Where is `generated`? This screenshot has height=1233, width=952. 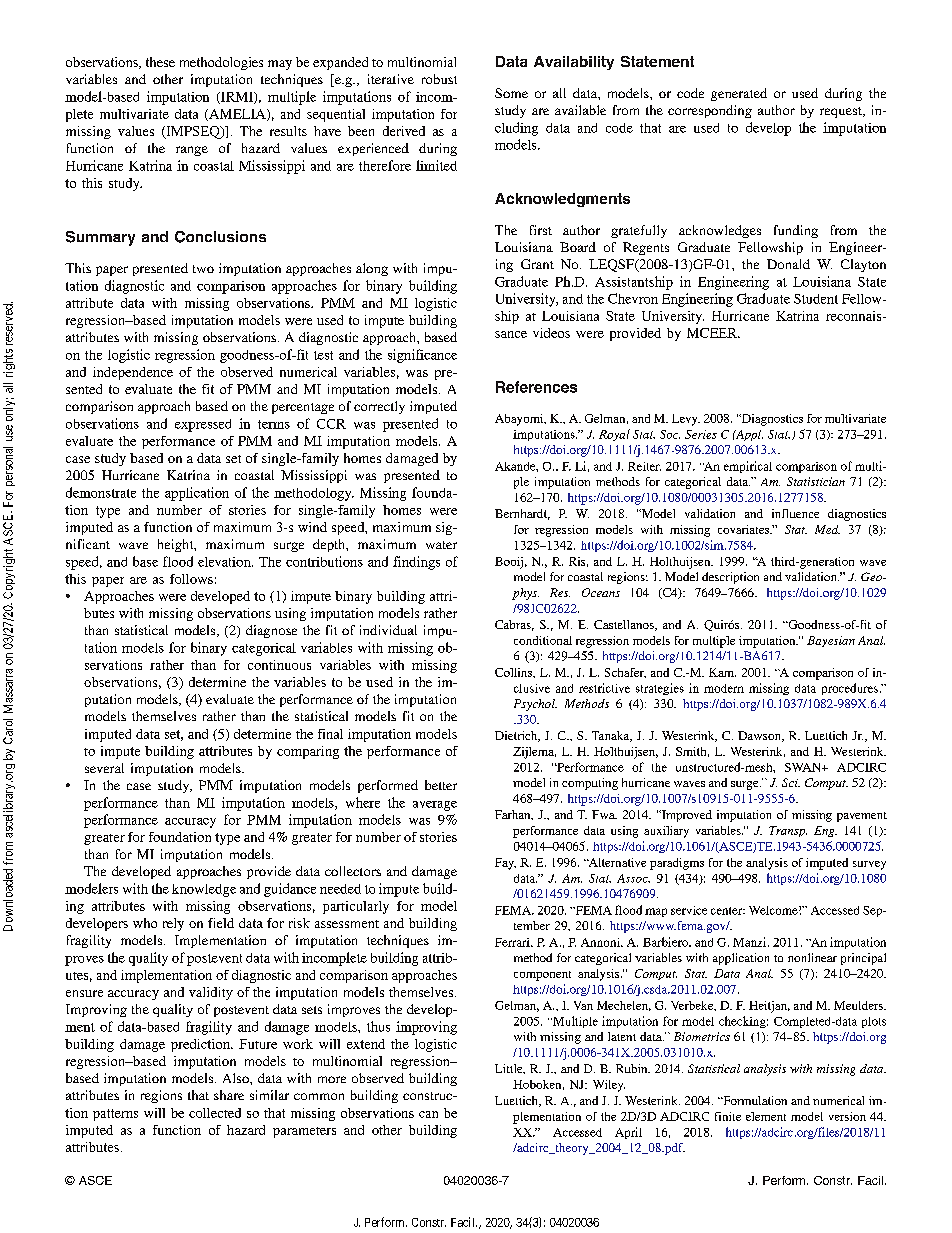 generated is located at coordinates (739, 94).
